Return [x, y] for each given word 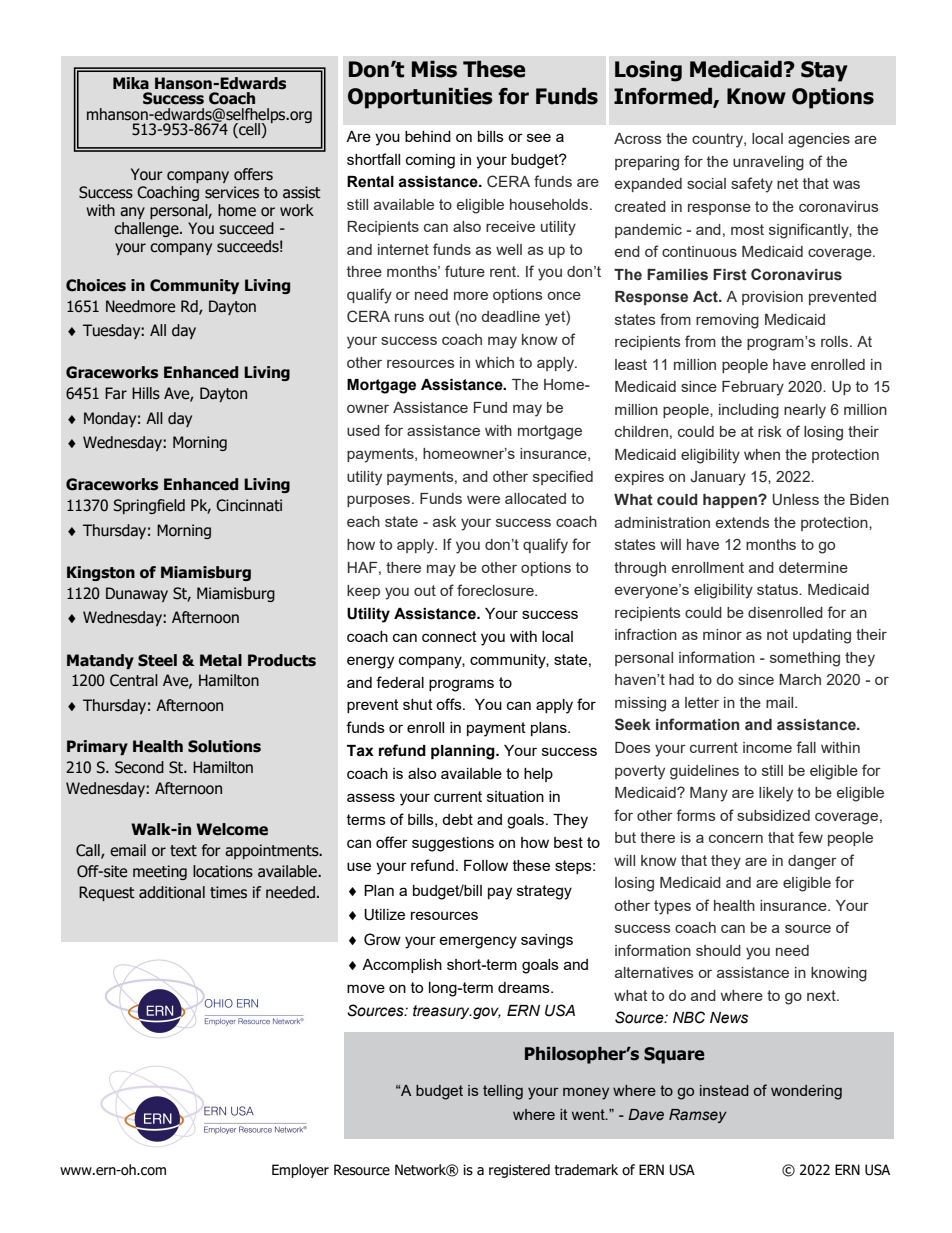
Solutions [224, 746]
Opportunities [420, 98]
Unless [795, 500]
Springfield [149, 506]
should [718, 950]
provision [772, 298]
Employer [300, 1171]
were [483, 499]
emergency [478, 942]
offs [450, 704]
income [767, 747]
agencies [819, 140]
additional [172, 892]
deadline [510, 316]
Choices [96, 285]
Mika [131, 83]
